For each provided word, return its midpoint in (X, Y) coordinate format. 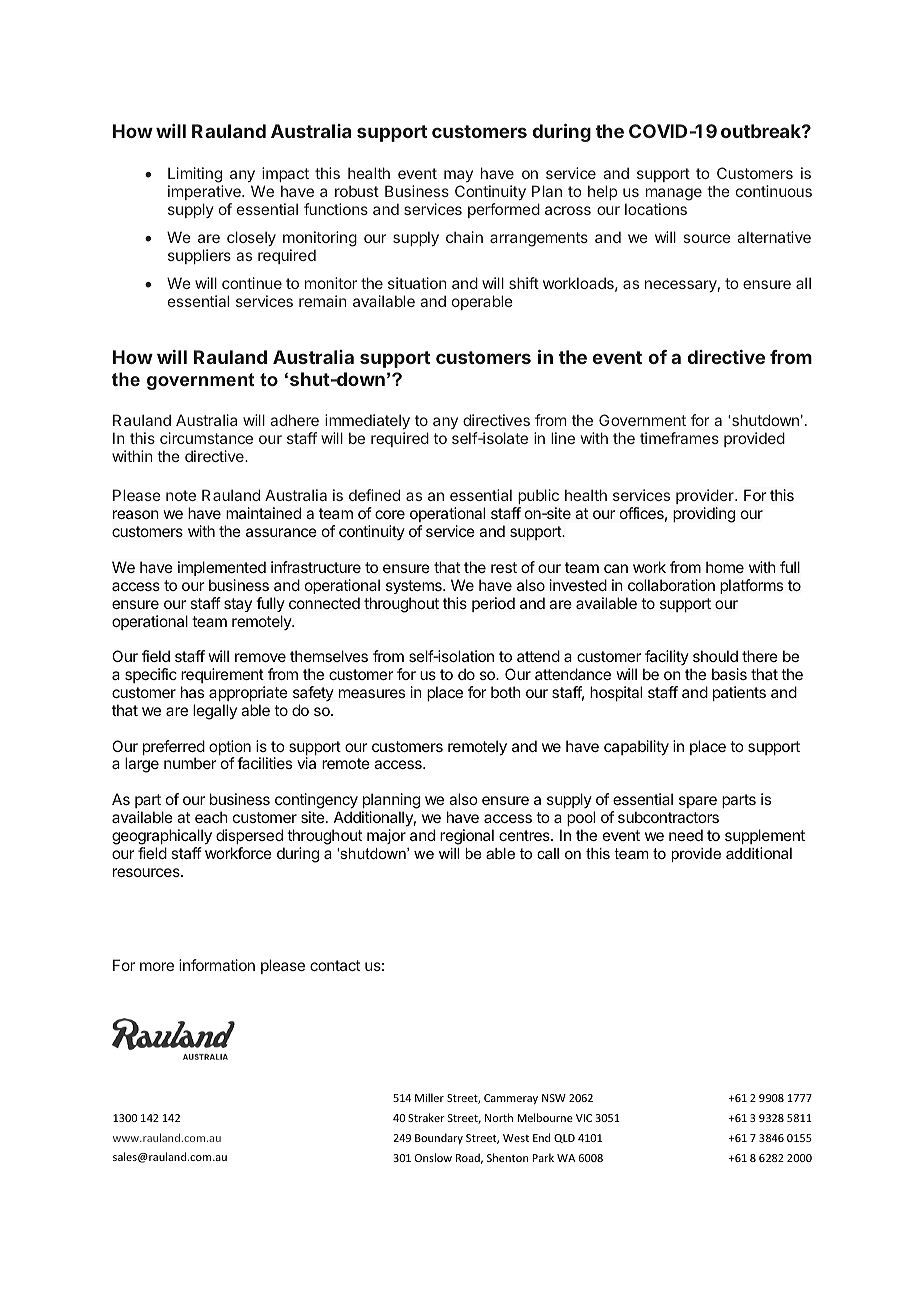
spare (698, 802)
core (390, 514)
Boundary (439, 1138)
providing (704, 515)
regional (467, 837)
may (458, 178)
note (181, 495)
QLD (564, 1138)
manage (674, 196)
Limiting (195, 176)
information (217, 965)
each (211, 817)
